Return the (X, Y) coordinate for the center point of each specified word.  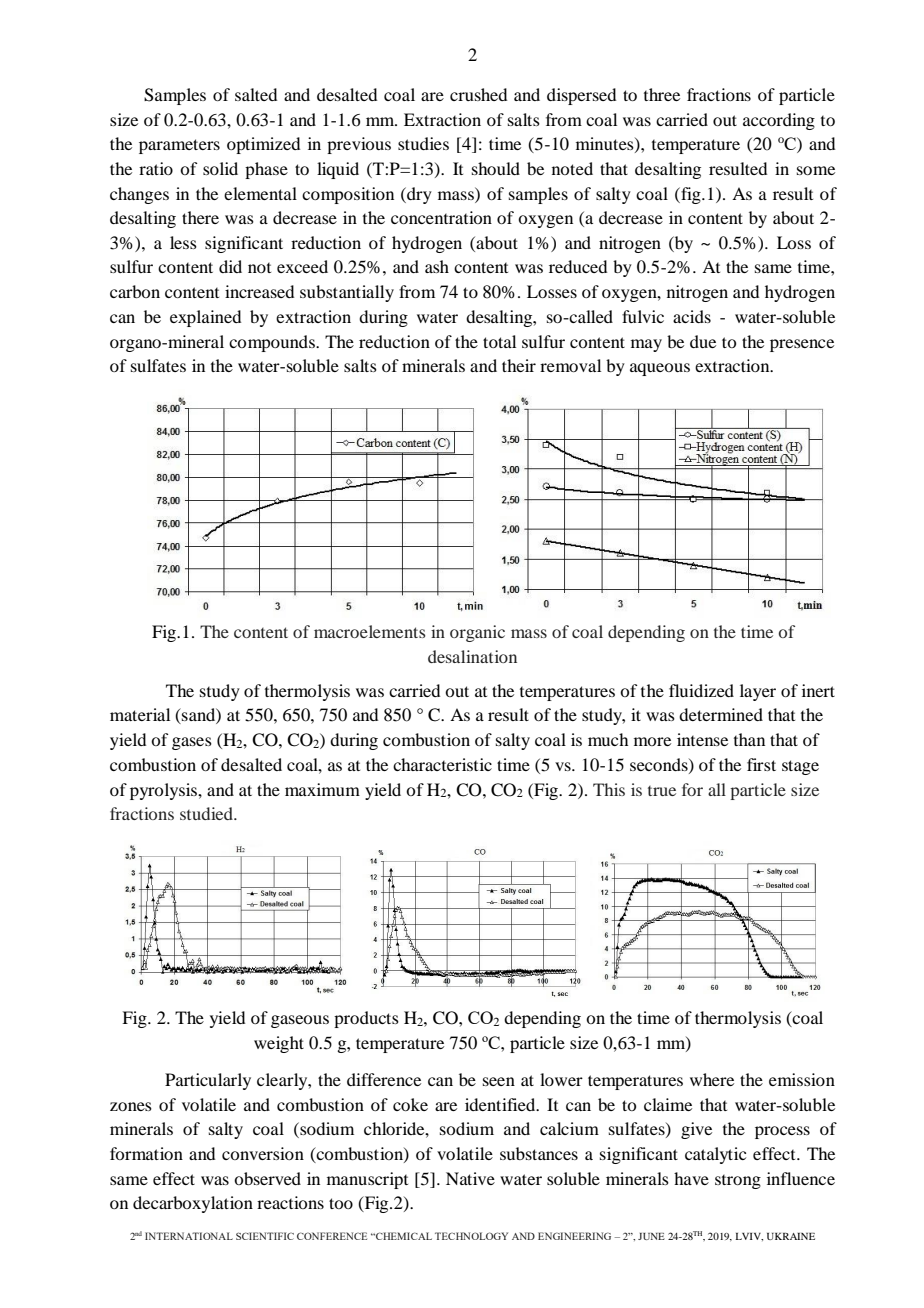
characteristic (442, 764)
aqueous (660, 369)
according (779, 121)
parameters (179, 146)
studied (207, 813)
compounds (273, 343)
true (662, 791)
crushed (478, 94)
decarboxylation (193, 1204)
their (519, 365)
